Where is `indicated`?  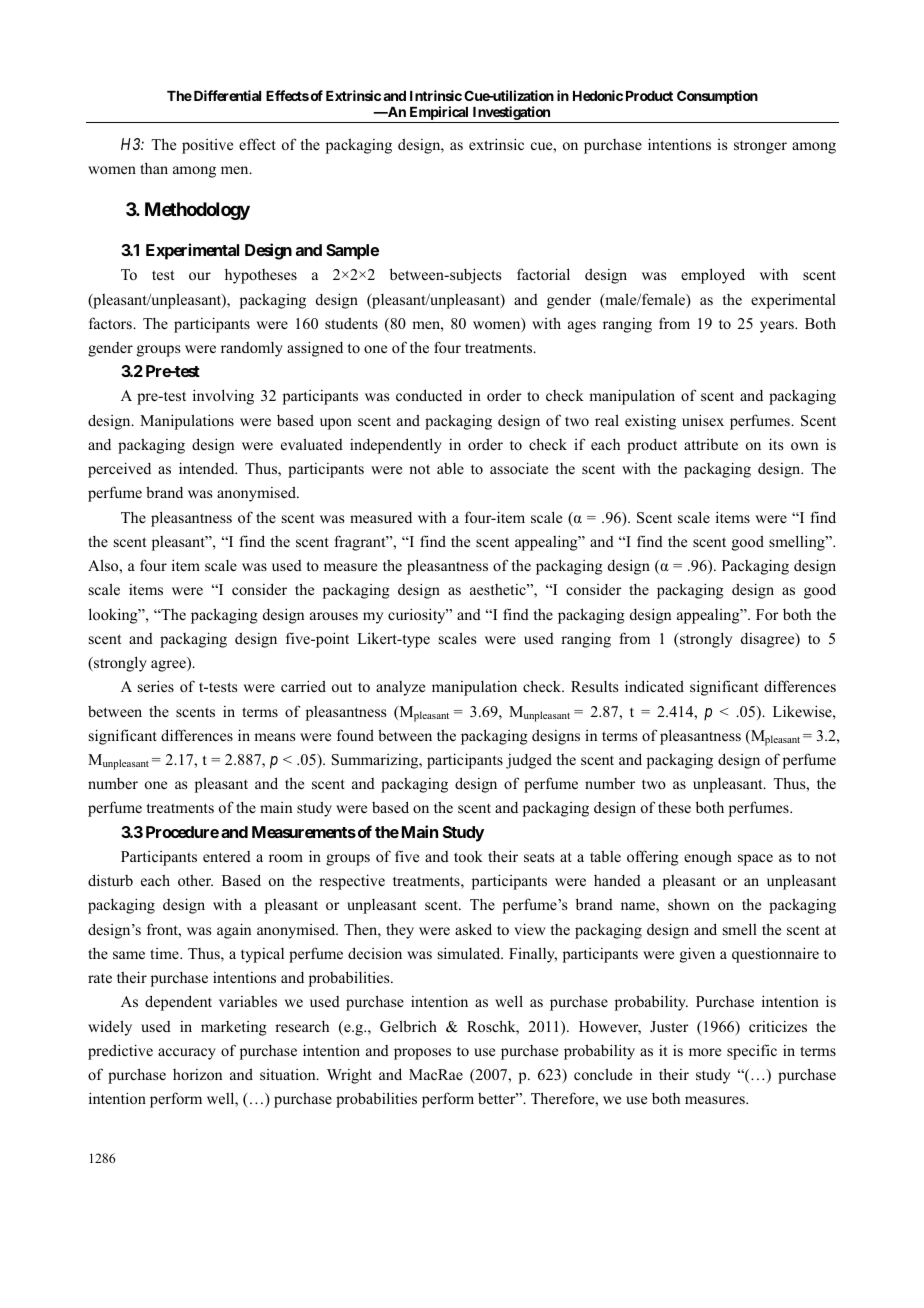
indicated is located at coordinates (654, 686).
